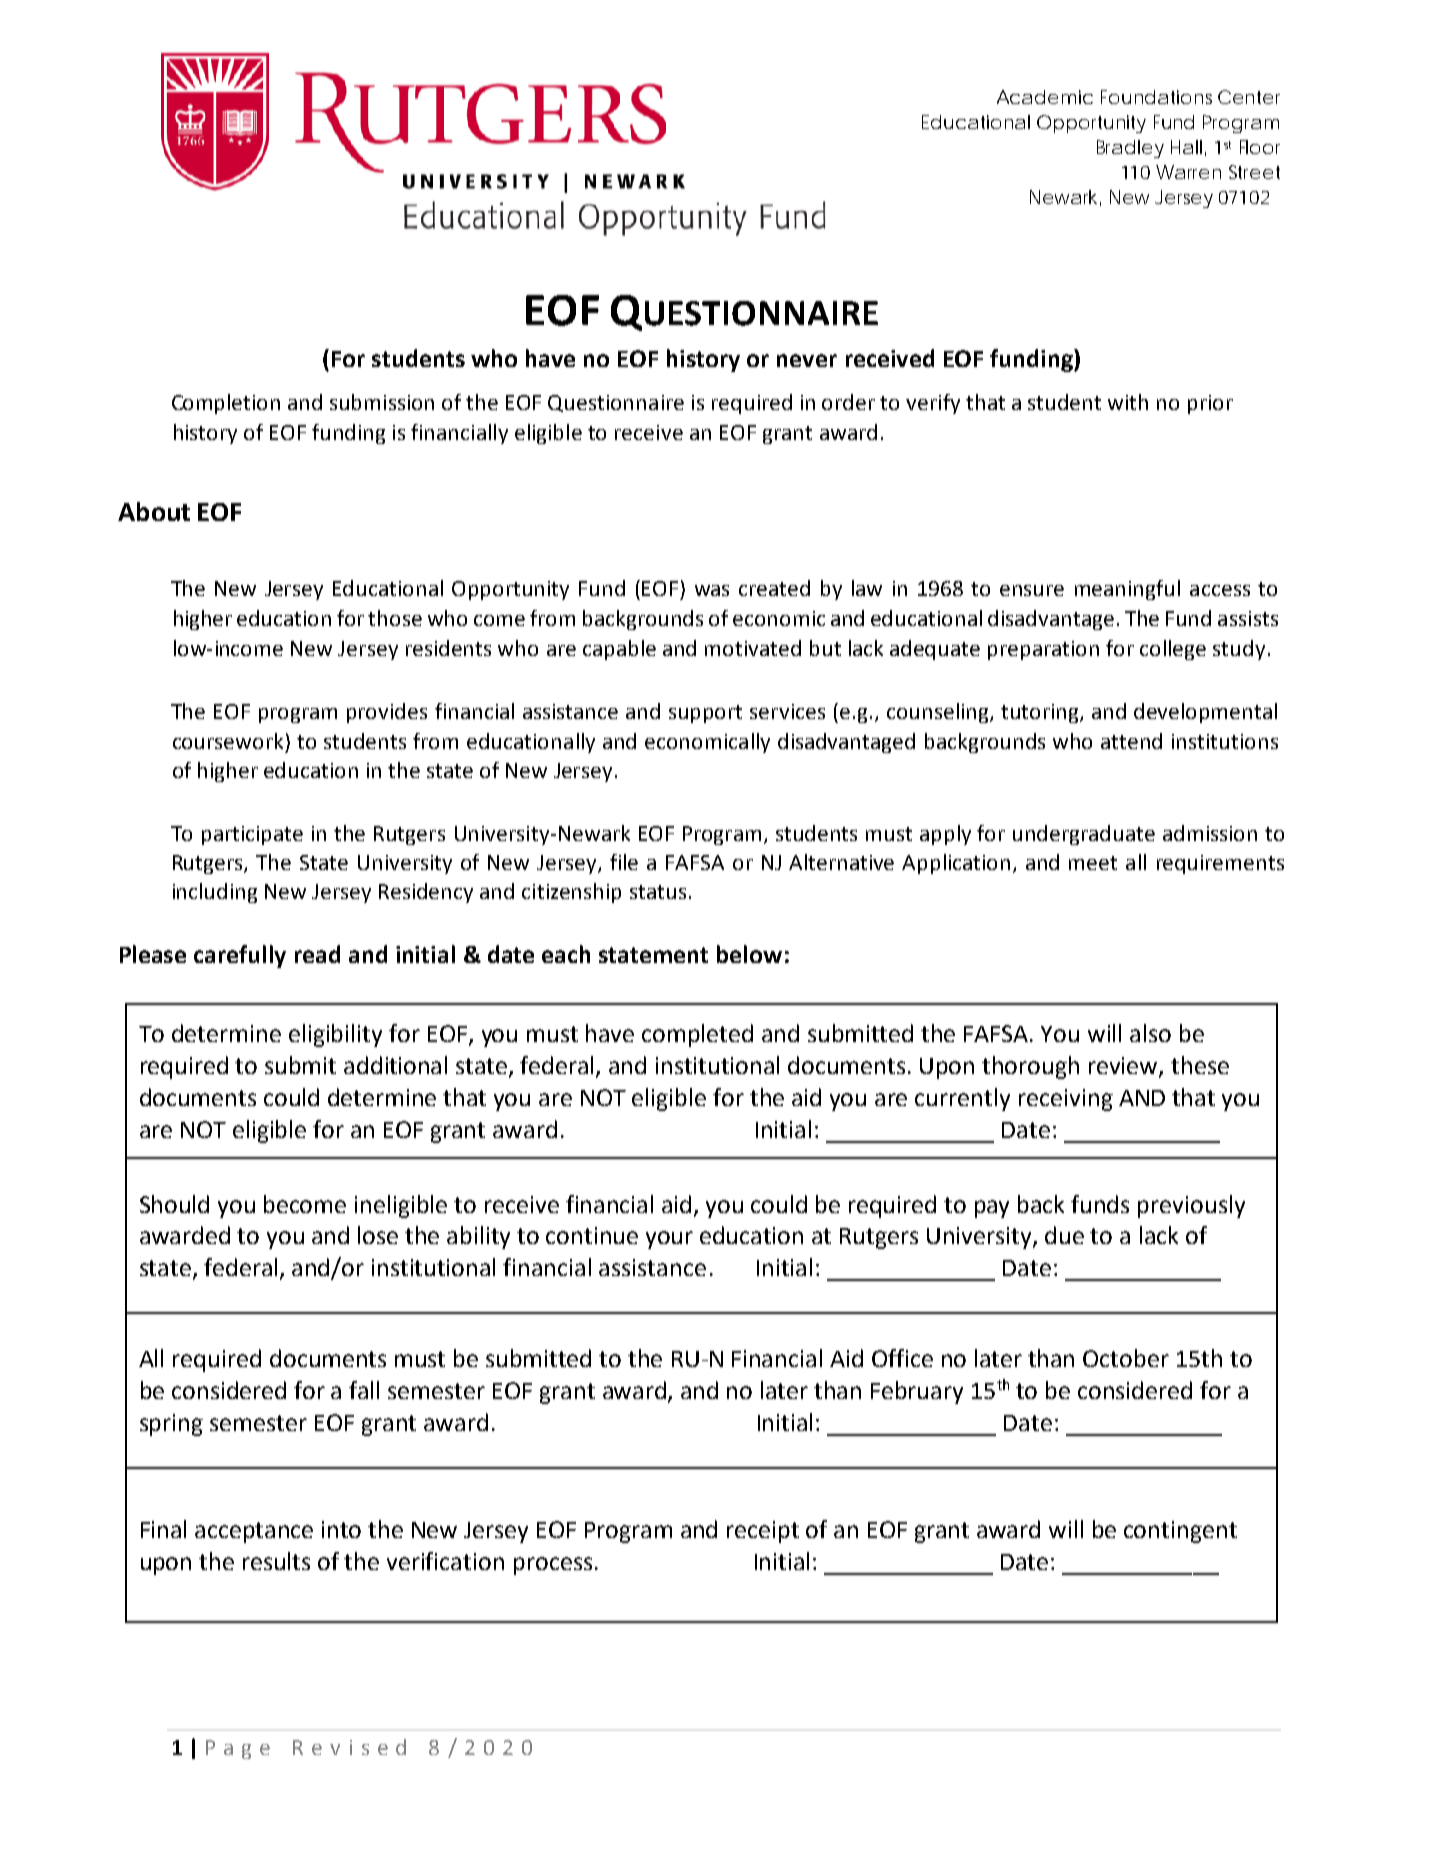  I want to click on receipt, so click(763, 1532).
